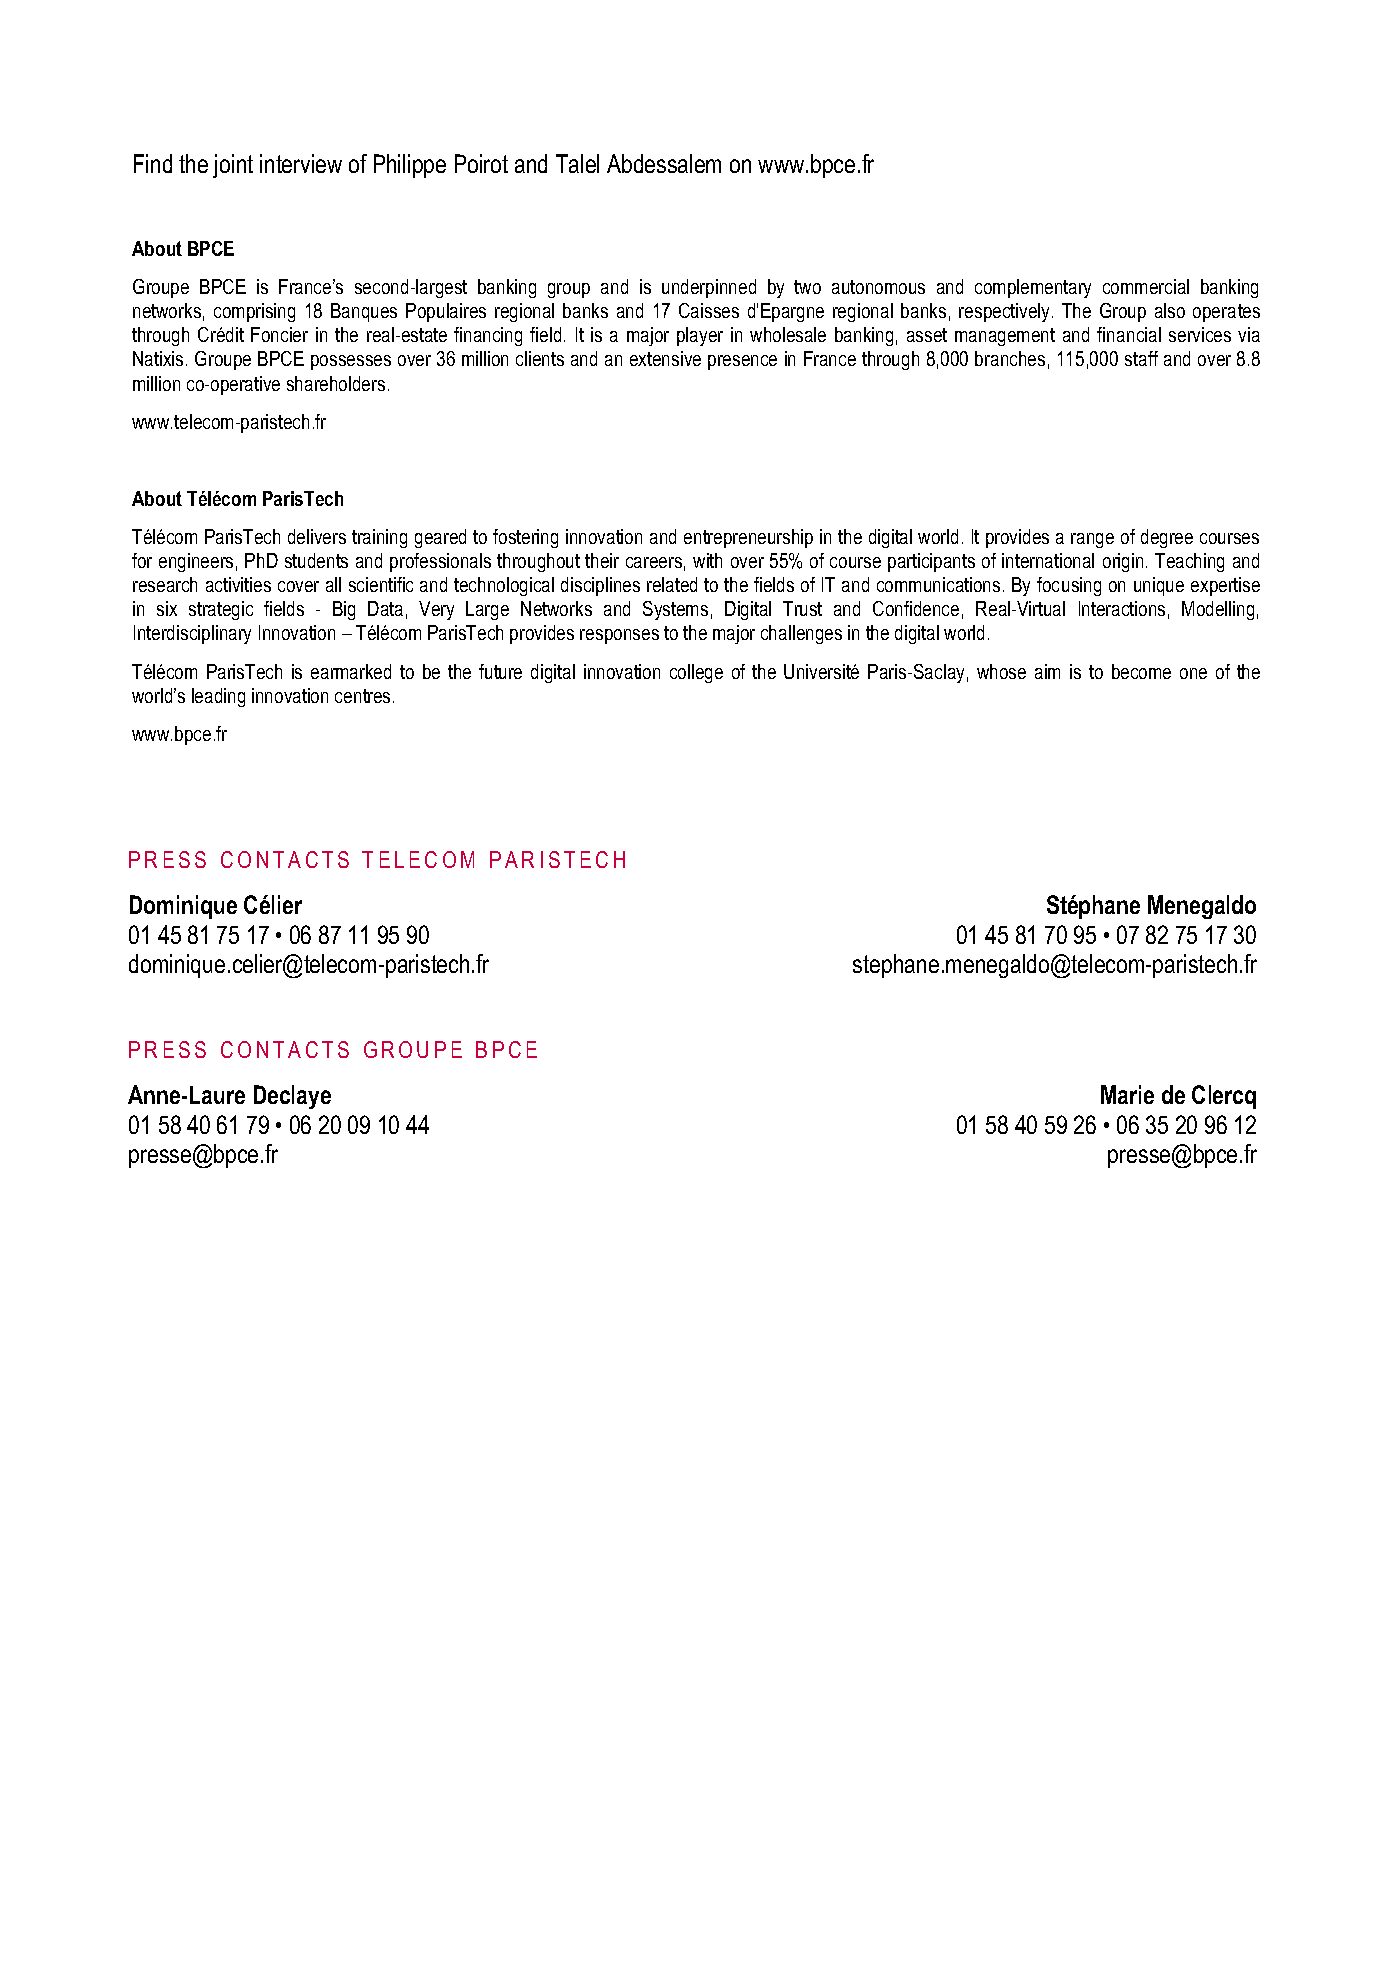 This page has width=1394, height=1971. What do you see at coordinates (301, 163) in the page?
I see `interview` at bounding box center [301, 163].
